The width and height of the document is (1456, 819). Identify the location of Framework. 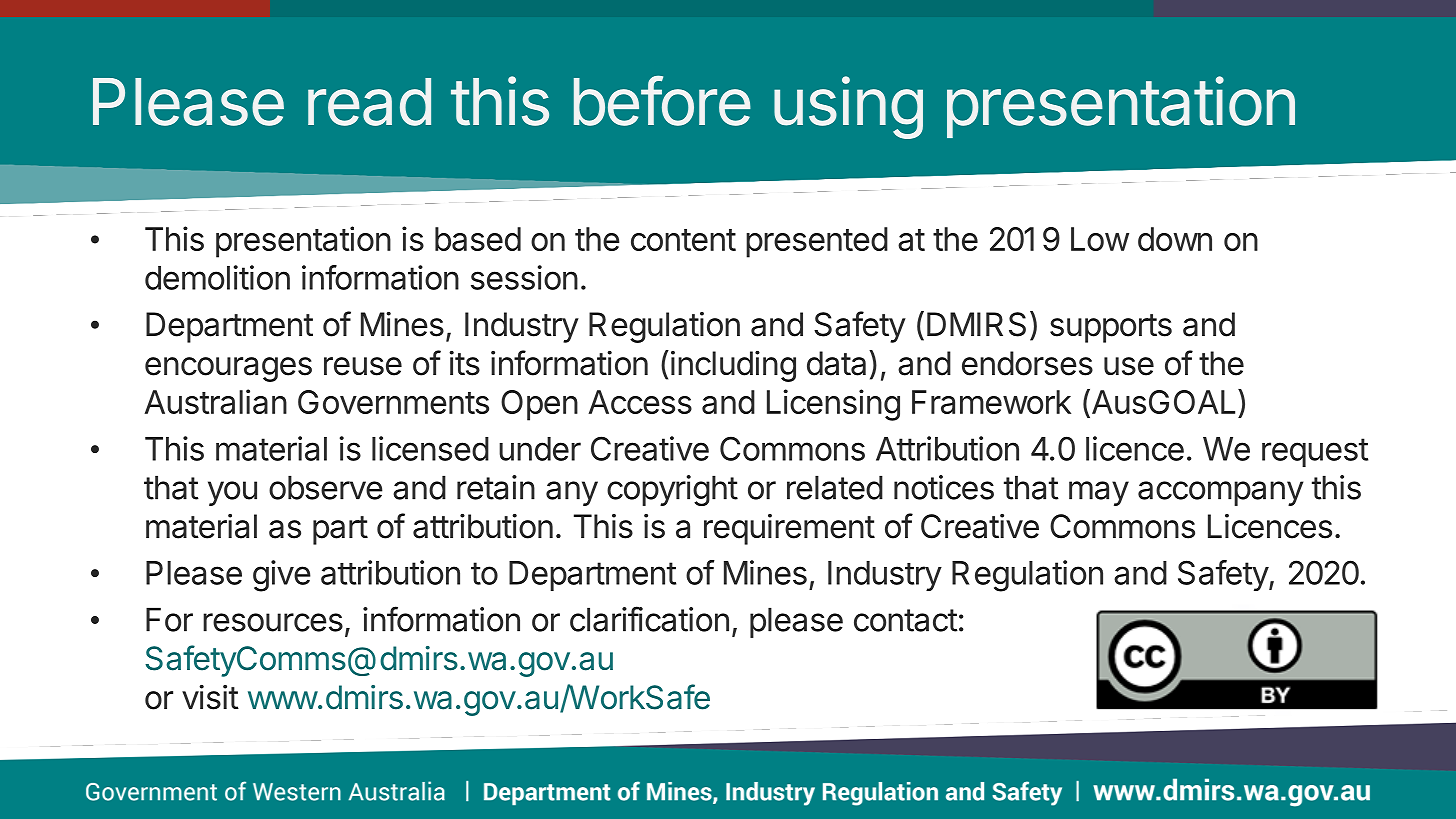
(991, 402).
